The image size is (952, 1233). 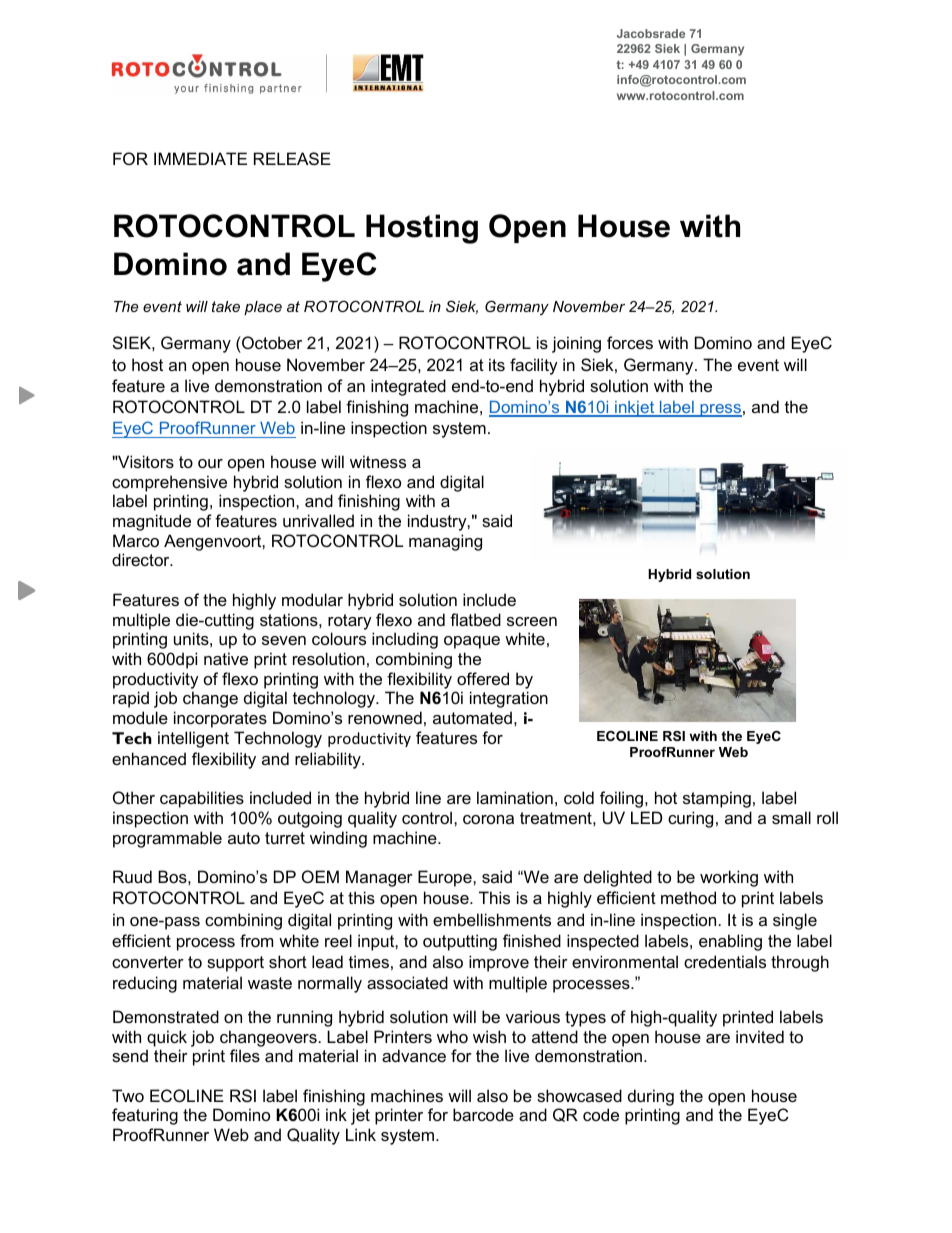 I want to click on IMMEDIATE, so click(x=200, y=158).
